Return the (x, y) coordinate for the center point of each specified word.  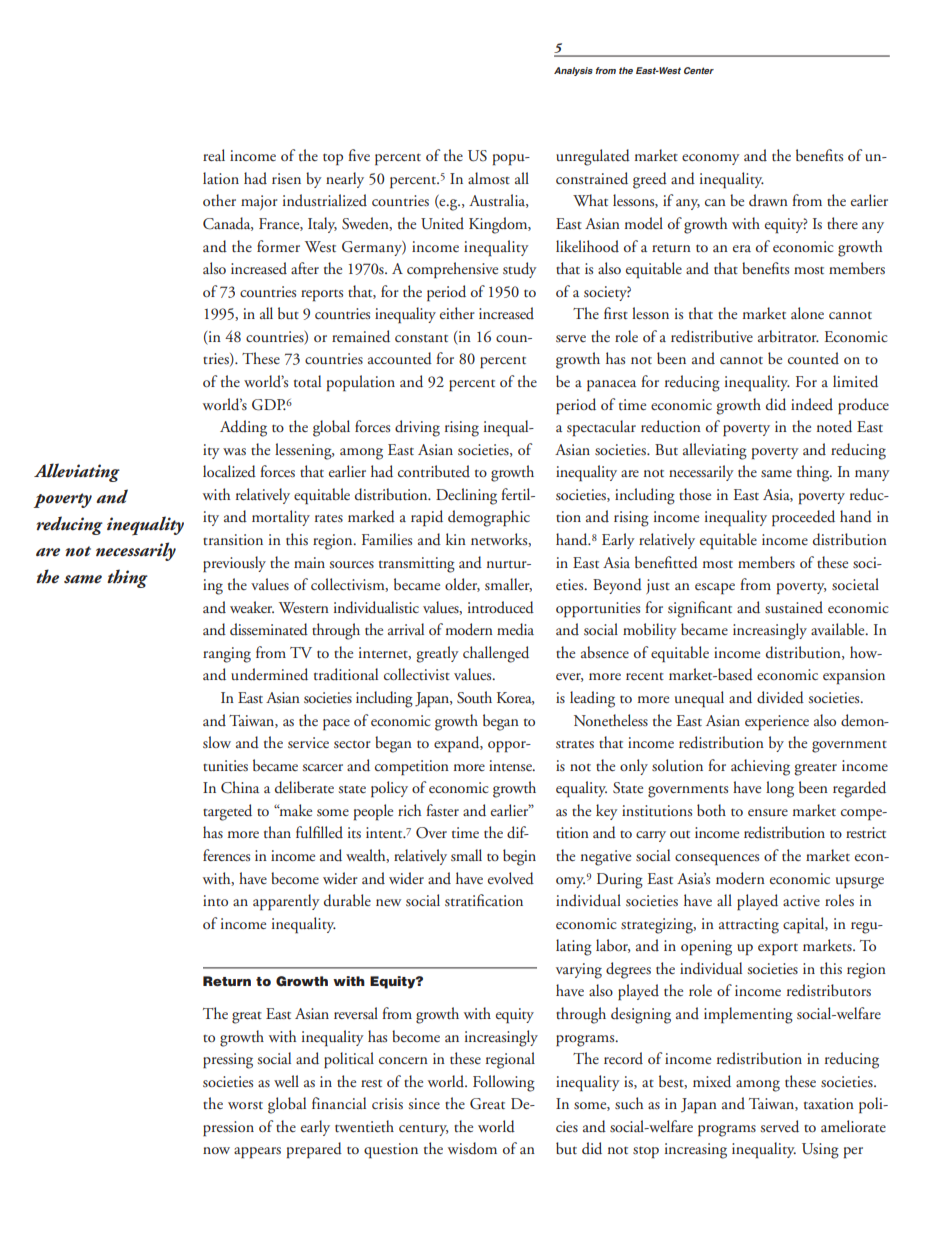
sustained (794, 607)
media (515, 629)
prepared (314, 1150)
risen (286, 179)
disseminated (269, 629)
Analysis (573, 71)
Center (699, 70)
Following (504, 1083)
